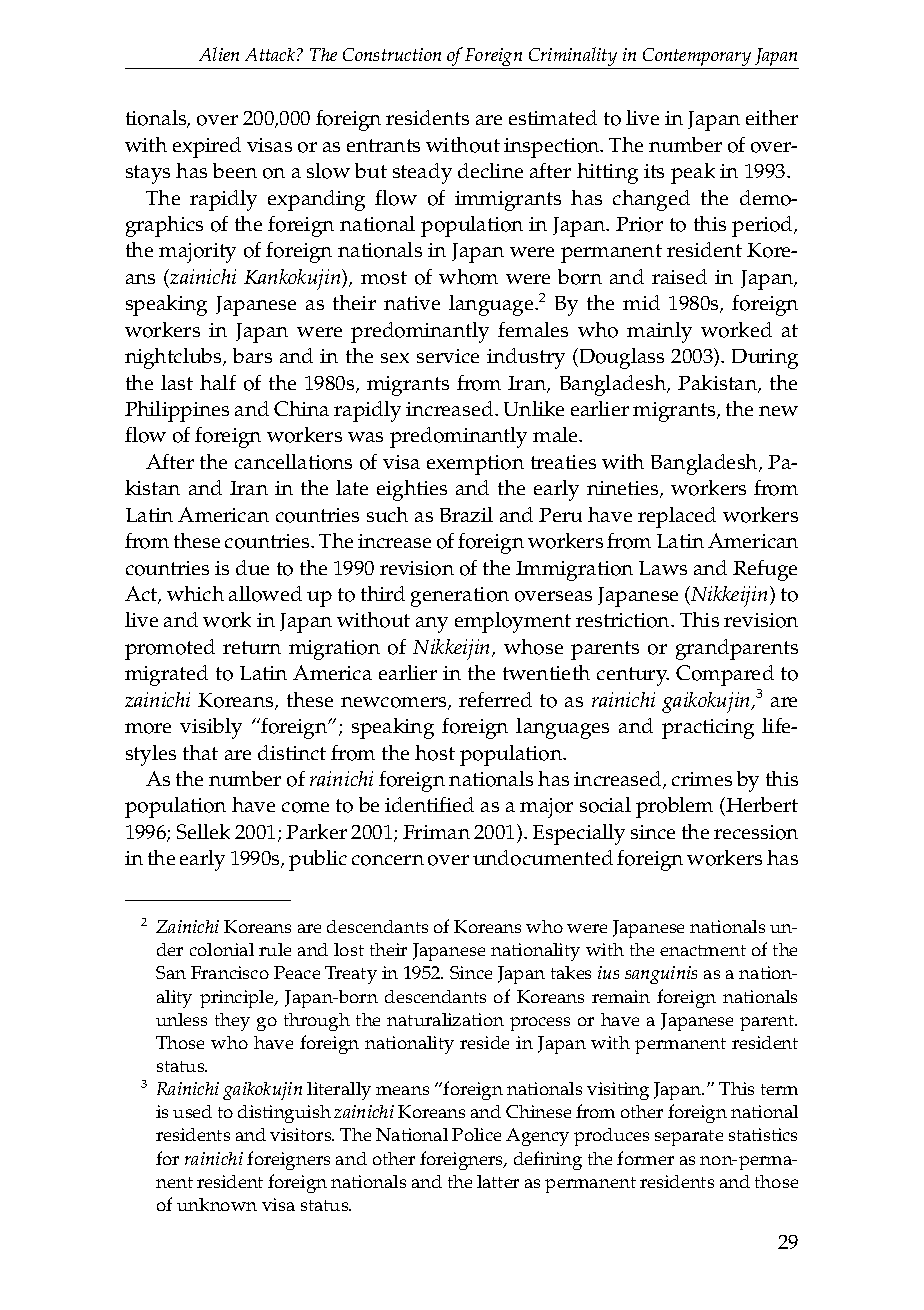  I want to click on problem, so click(674, 807).
